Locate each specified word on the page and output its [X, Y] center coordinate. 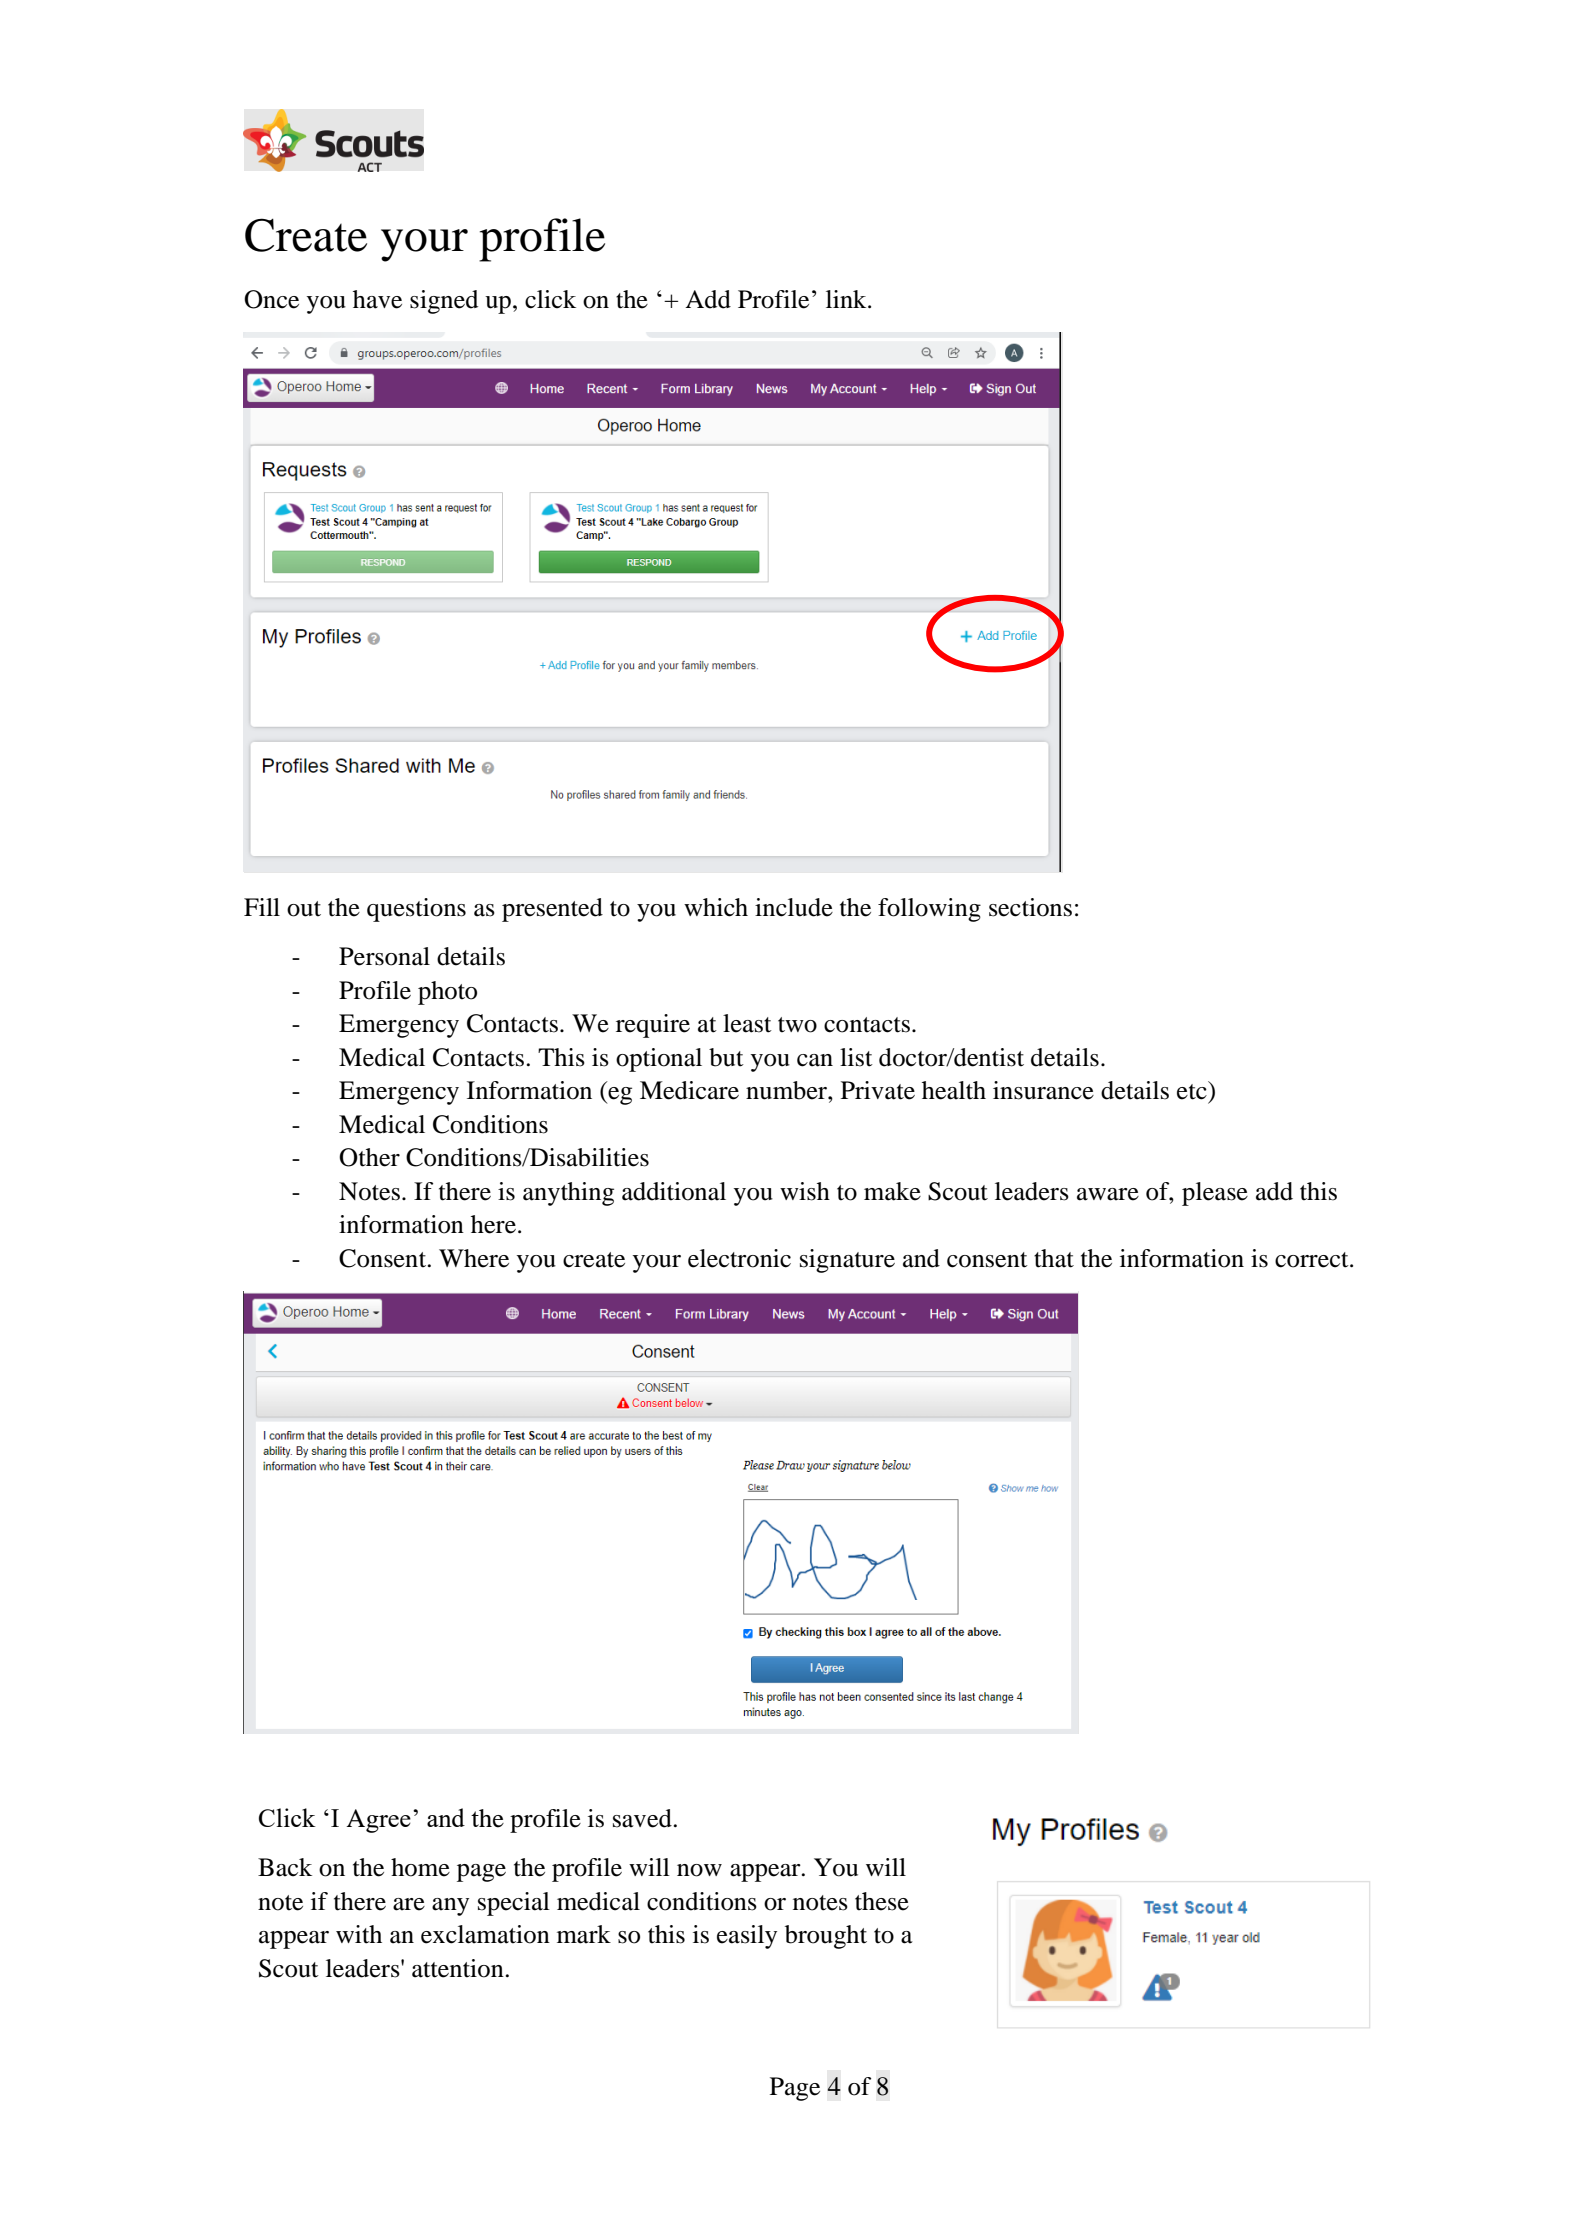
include [794, 907]
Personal [384, 956]
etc [1192, 1092]
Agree [378, 1821]
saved [643, 1818]
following [929, 910]
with [359, 1934]
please [1215, 1194]
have [377, 299]
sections [1030, 907]
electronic [739, 1258]
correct [1313, 1260]
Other [369, 1157]
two [797, 1025]
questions [416, 910]
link [847, 299]
